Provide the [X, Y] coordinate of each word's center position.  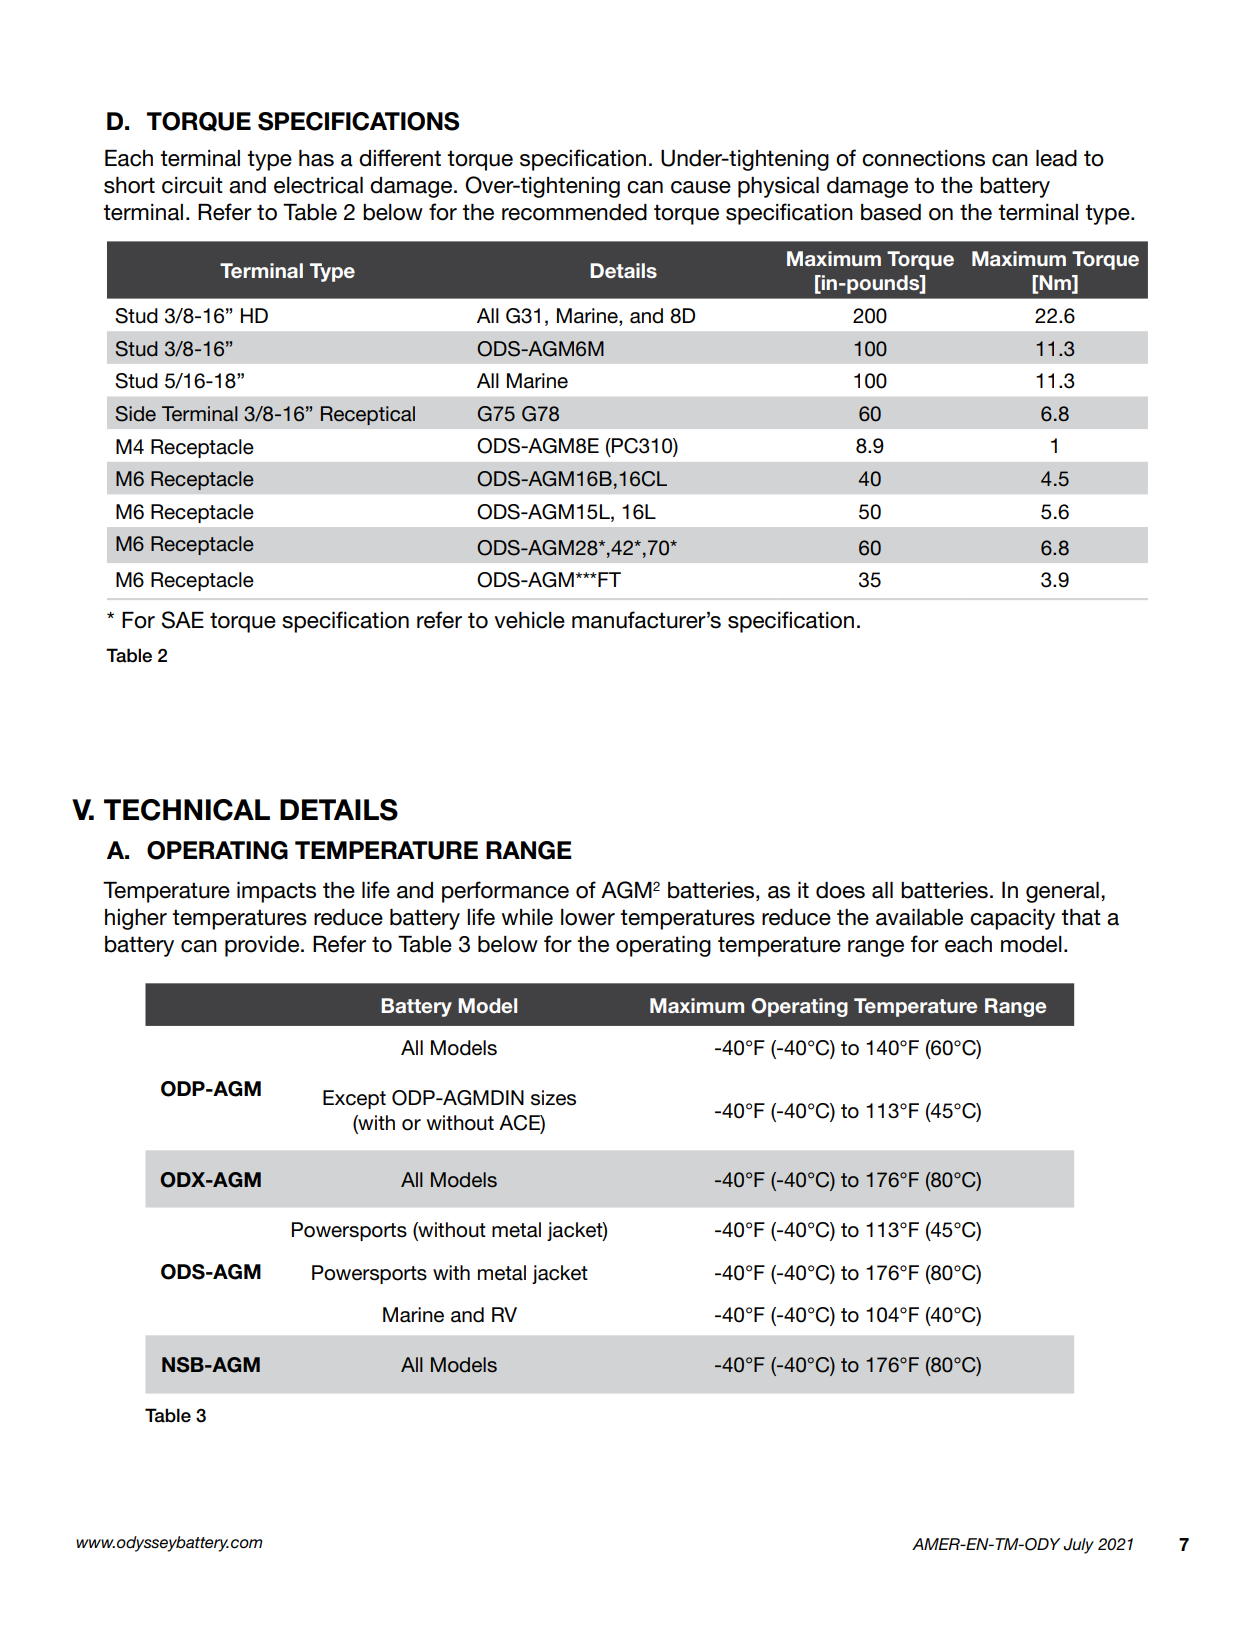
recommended [574, 212]
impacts [276, 892]
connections [923, 158]
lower [588, 917]
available [919, 917]
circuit [192, 185]
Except [354, 1099]
